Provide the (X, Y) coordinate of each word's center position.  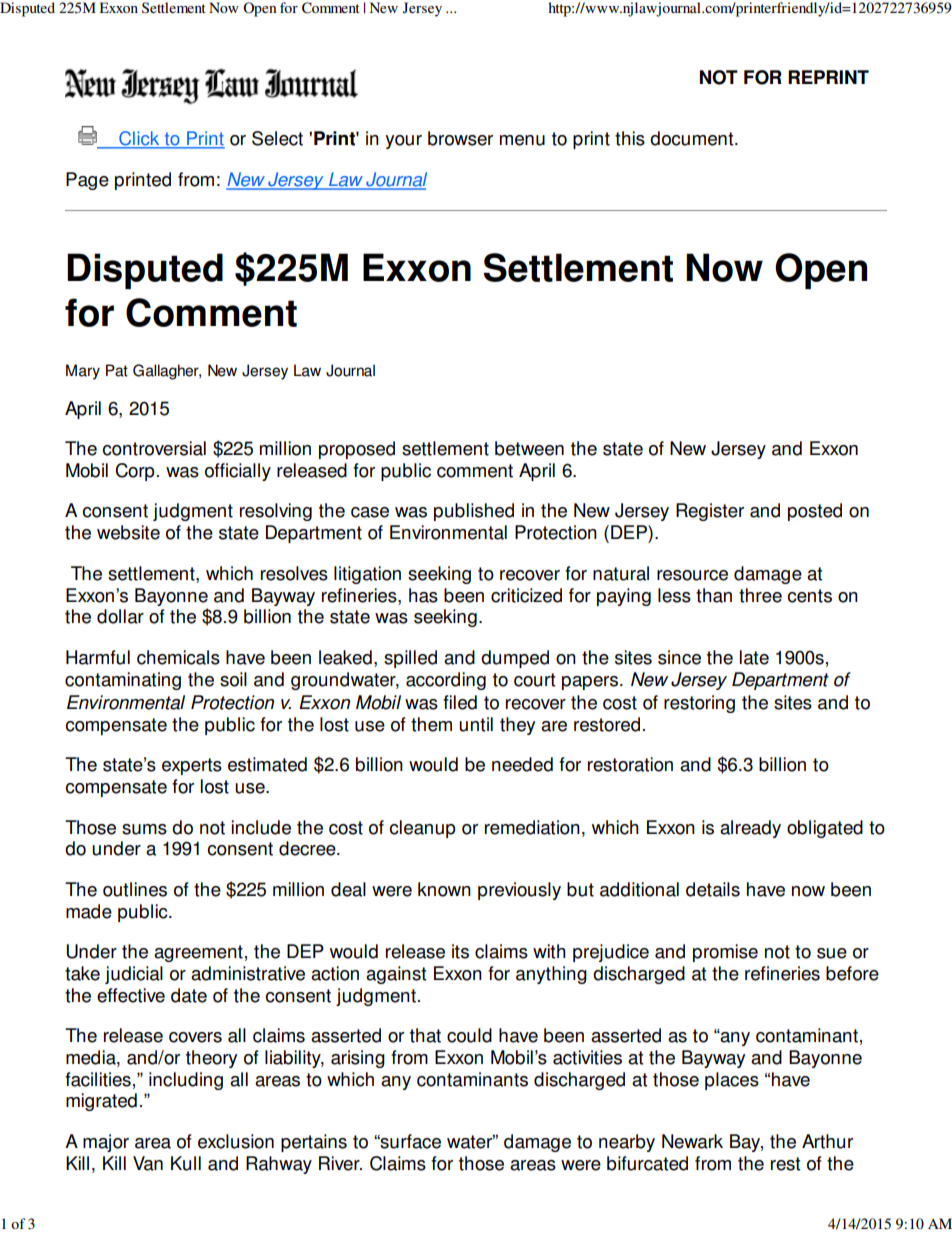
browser (460, 138)
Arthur (827, 1141)
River (340, 1163)
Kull (186, 1163)
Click (139, 139)
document (693, 138)
